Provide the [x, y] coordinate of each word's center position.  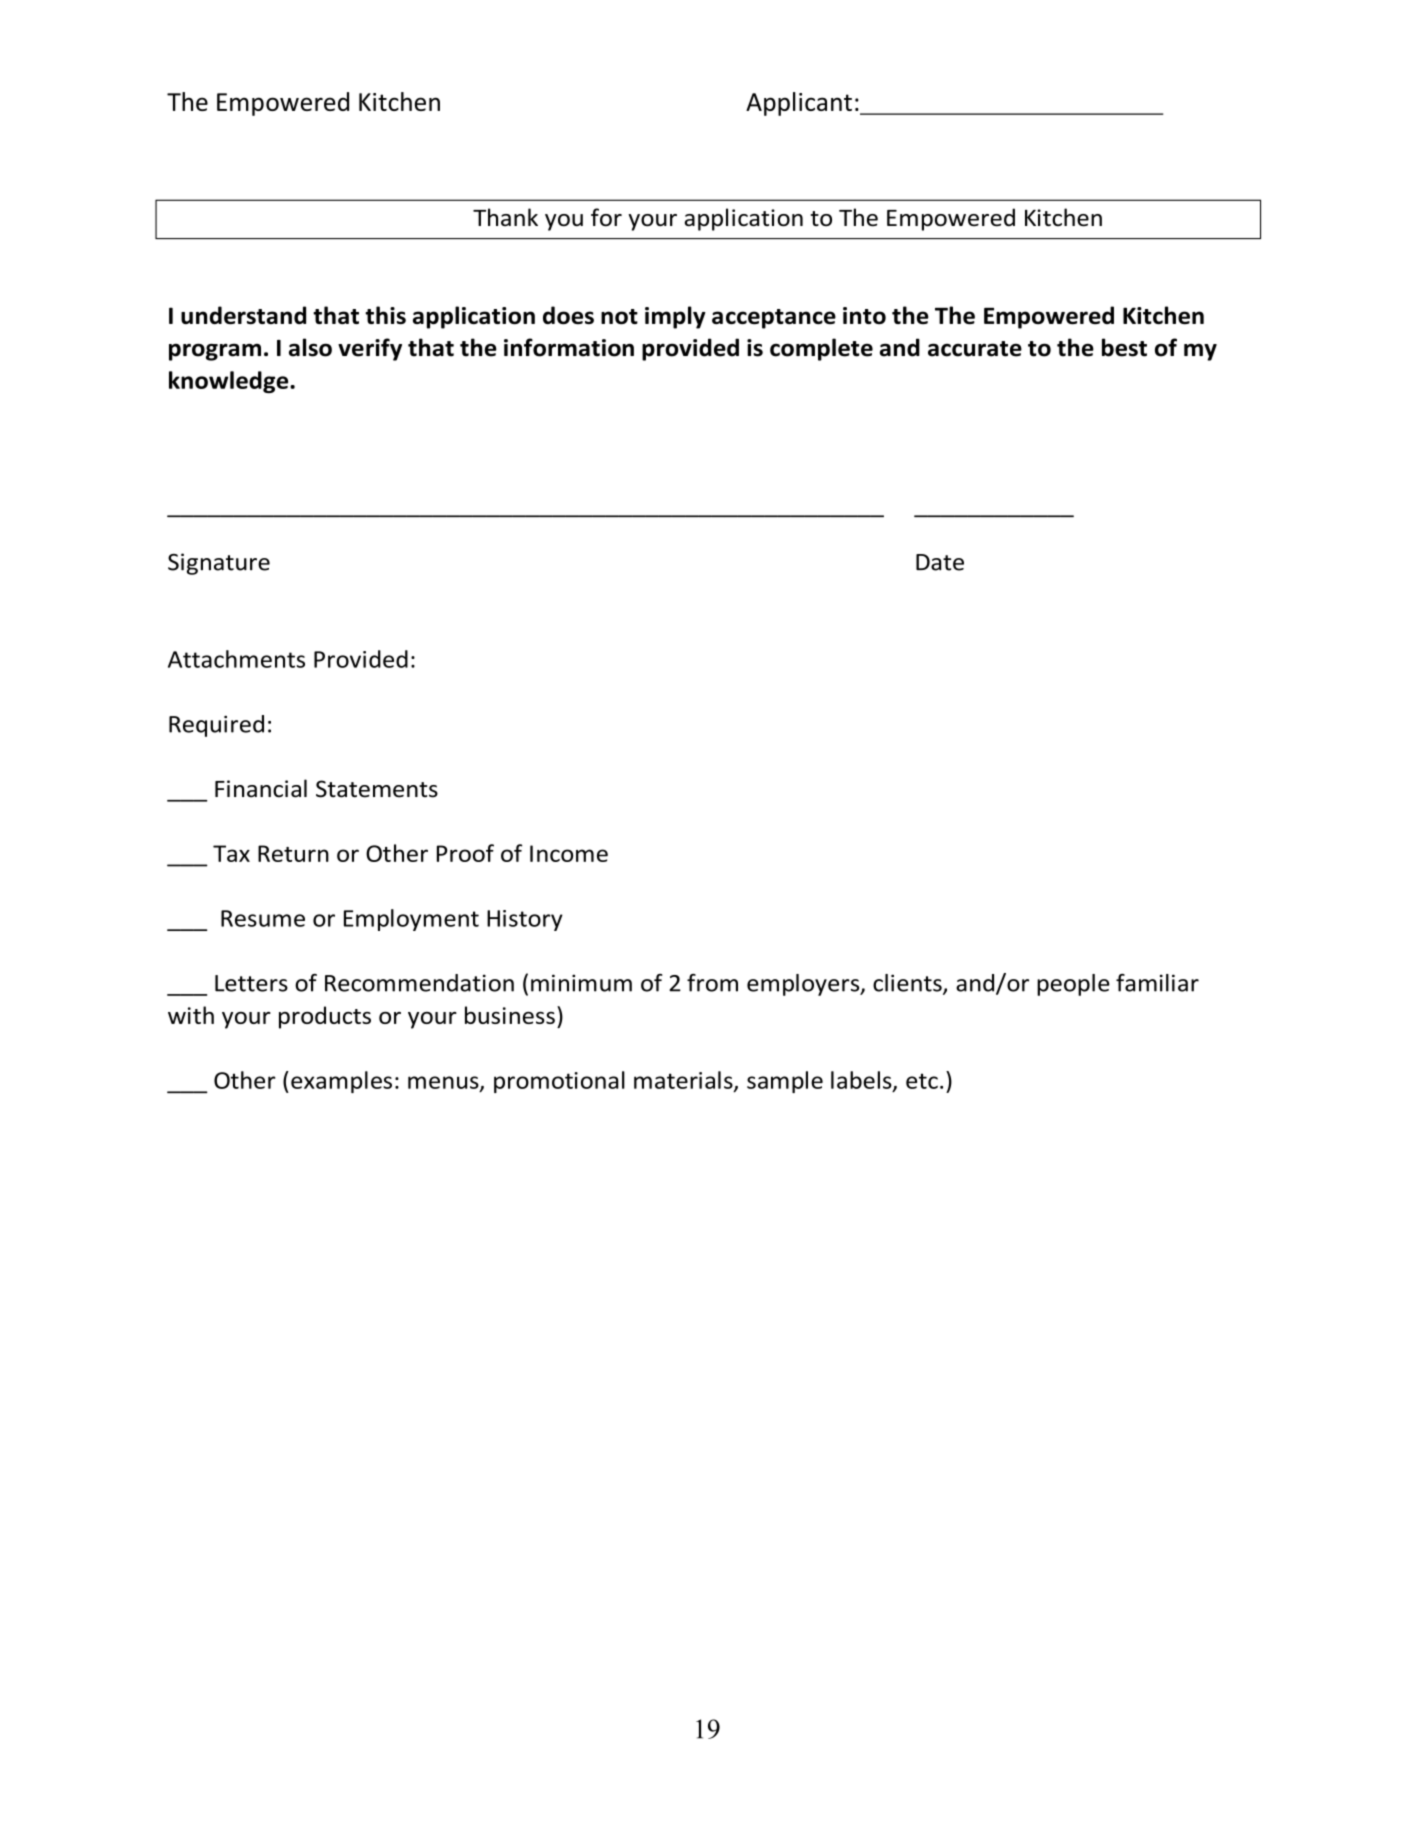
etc [922, 1081]
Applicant [799, 104]
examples [341, 1082]
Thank [505, 217]
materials [684, 1081]
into [864, 315]
